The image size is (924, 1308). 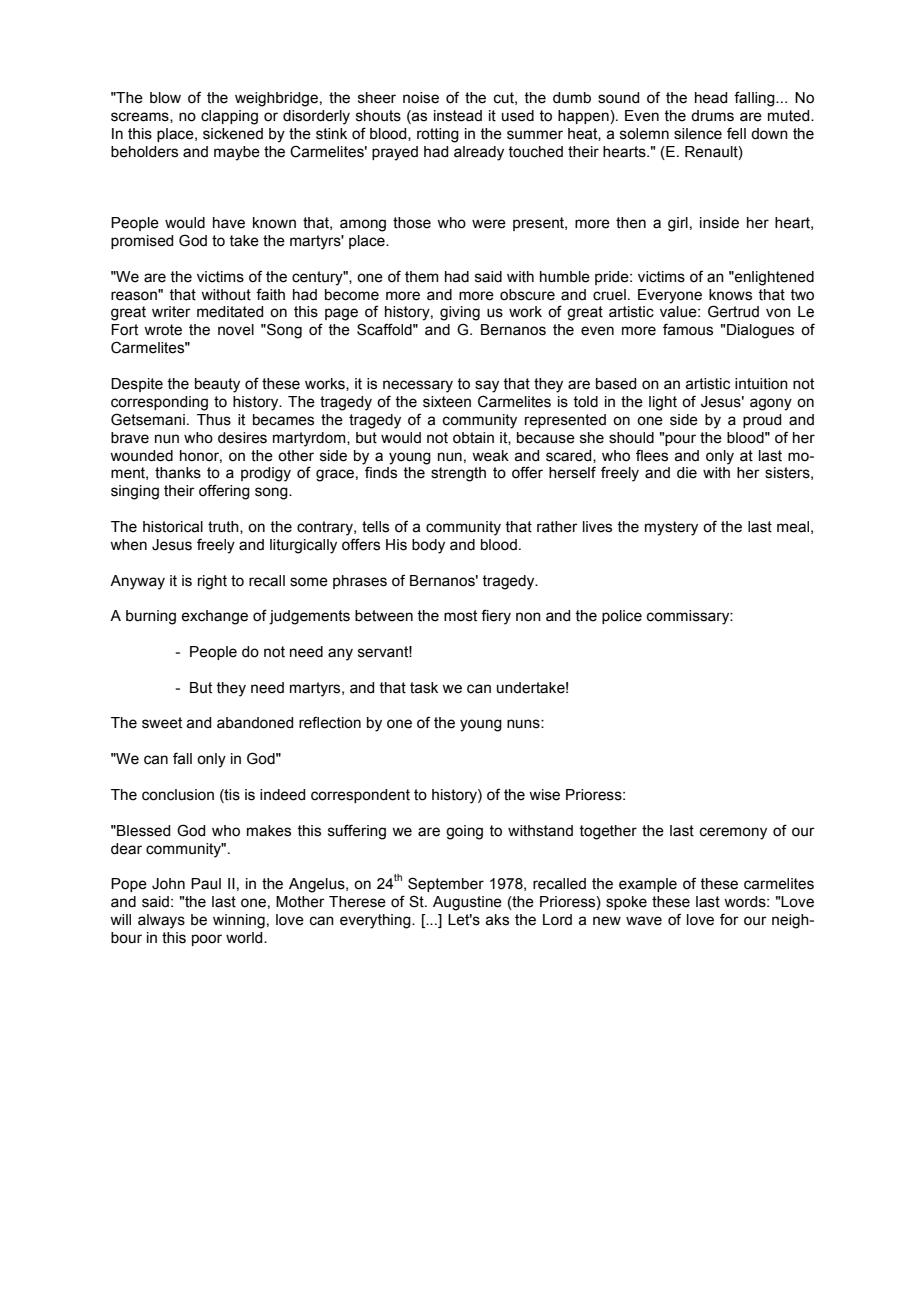 What do you see at coordinates (224, 527) in the document?
I see `truth` at bounding box center [224, 527].
